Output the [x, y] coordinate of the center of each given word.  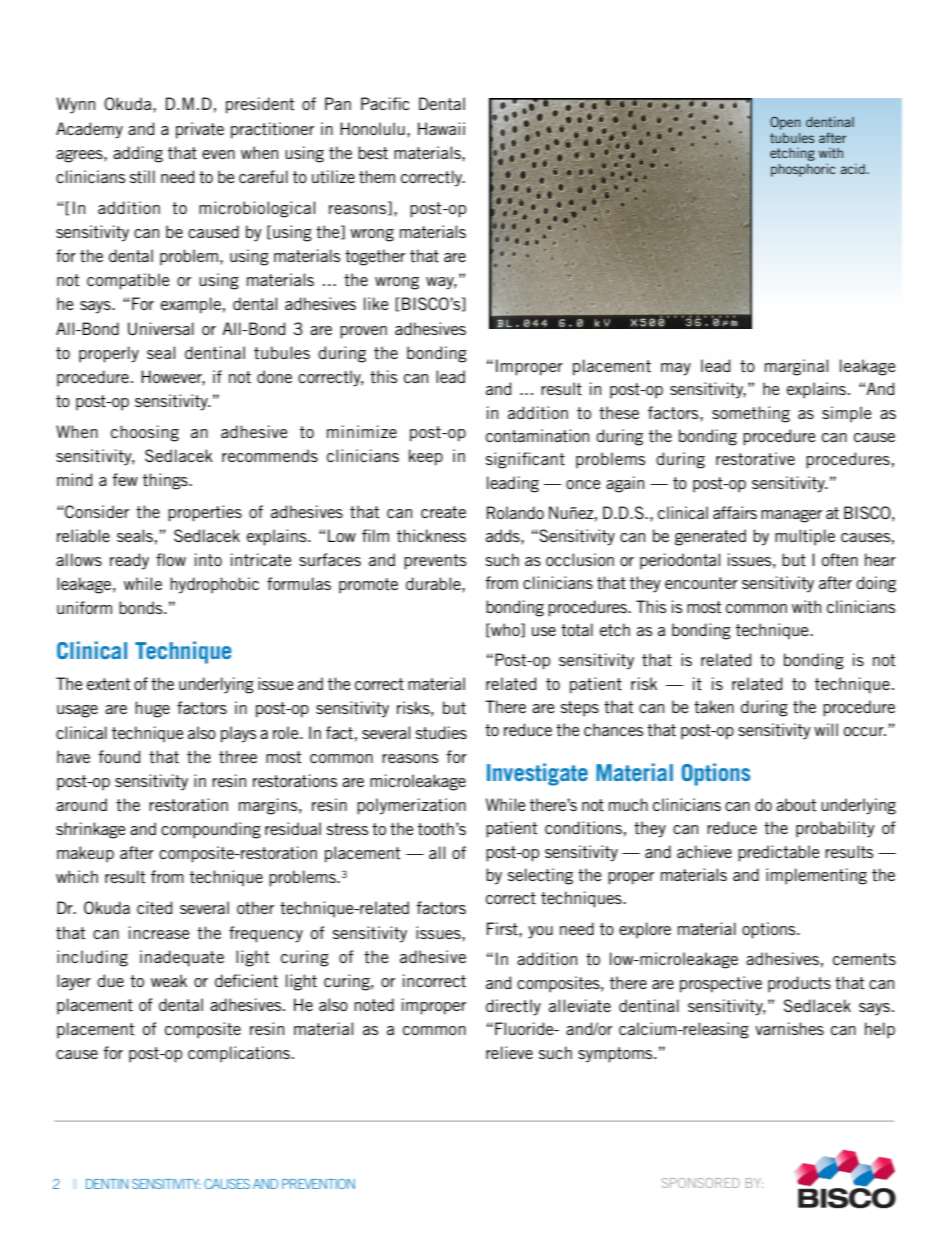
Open [785, 123]
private [200, 130]
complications [240, 1054]
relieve [509, 1052]
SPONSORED [701, 1183]
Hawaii [441, 128]
